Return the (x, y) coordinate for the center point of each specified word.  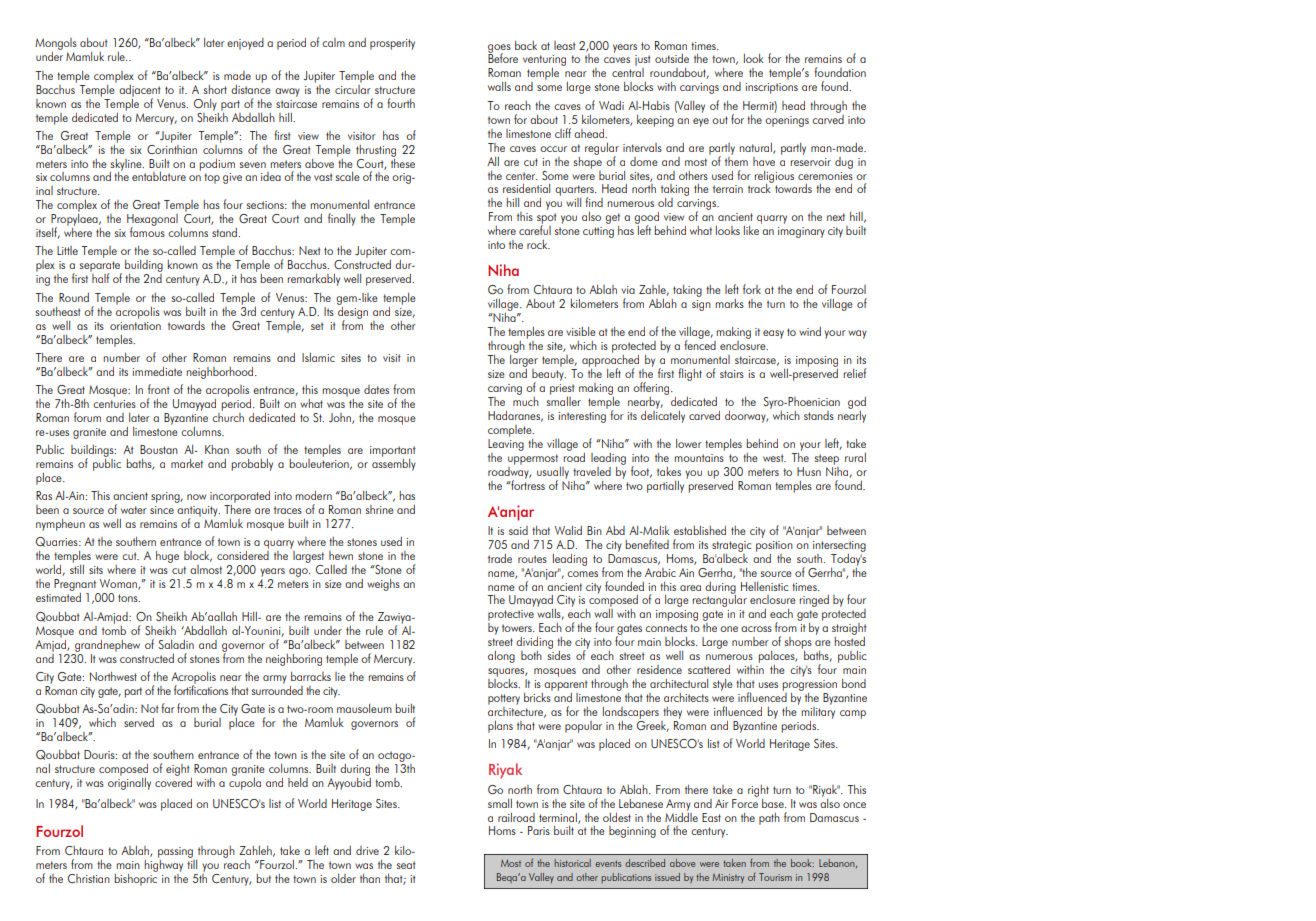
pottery (504, 699)
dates (376, 389)
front (159, 389)
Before (503, 57)
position (774, 546)
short (215, 89)
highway (163, 864)
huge (167, 557)
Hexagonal (152, 221)
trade (500, 558)
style (723, 685)
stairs (732, 374)
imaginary (801, 232)
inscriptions (771, 88)
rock (538, 244)
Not (150, 708)
